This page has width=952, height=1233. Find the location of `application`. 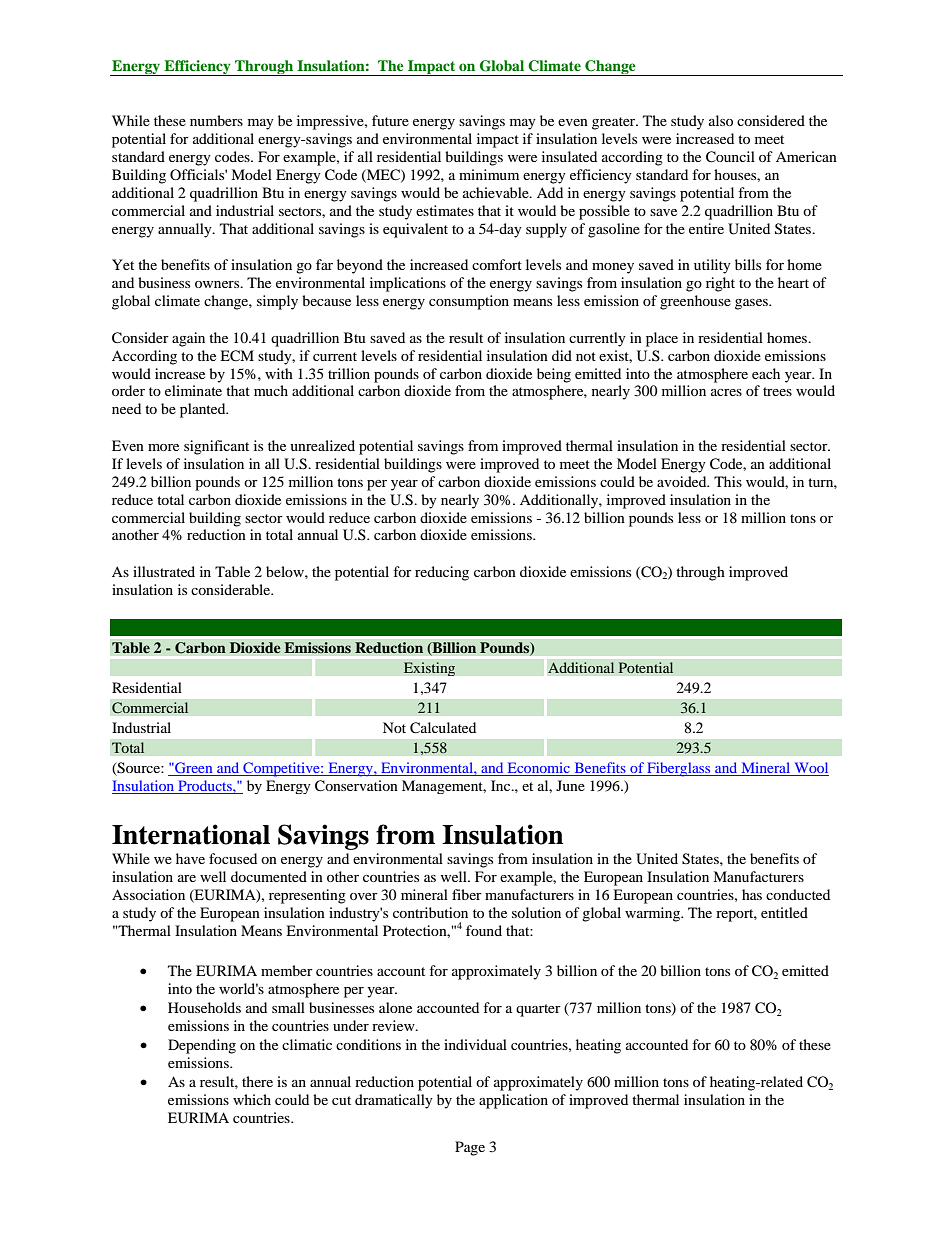

application is located at coordinates (513, 1101).
